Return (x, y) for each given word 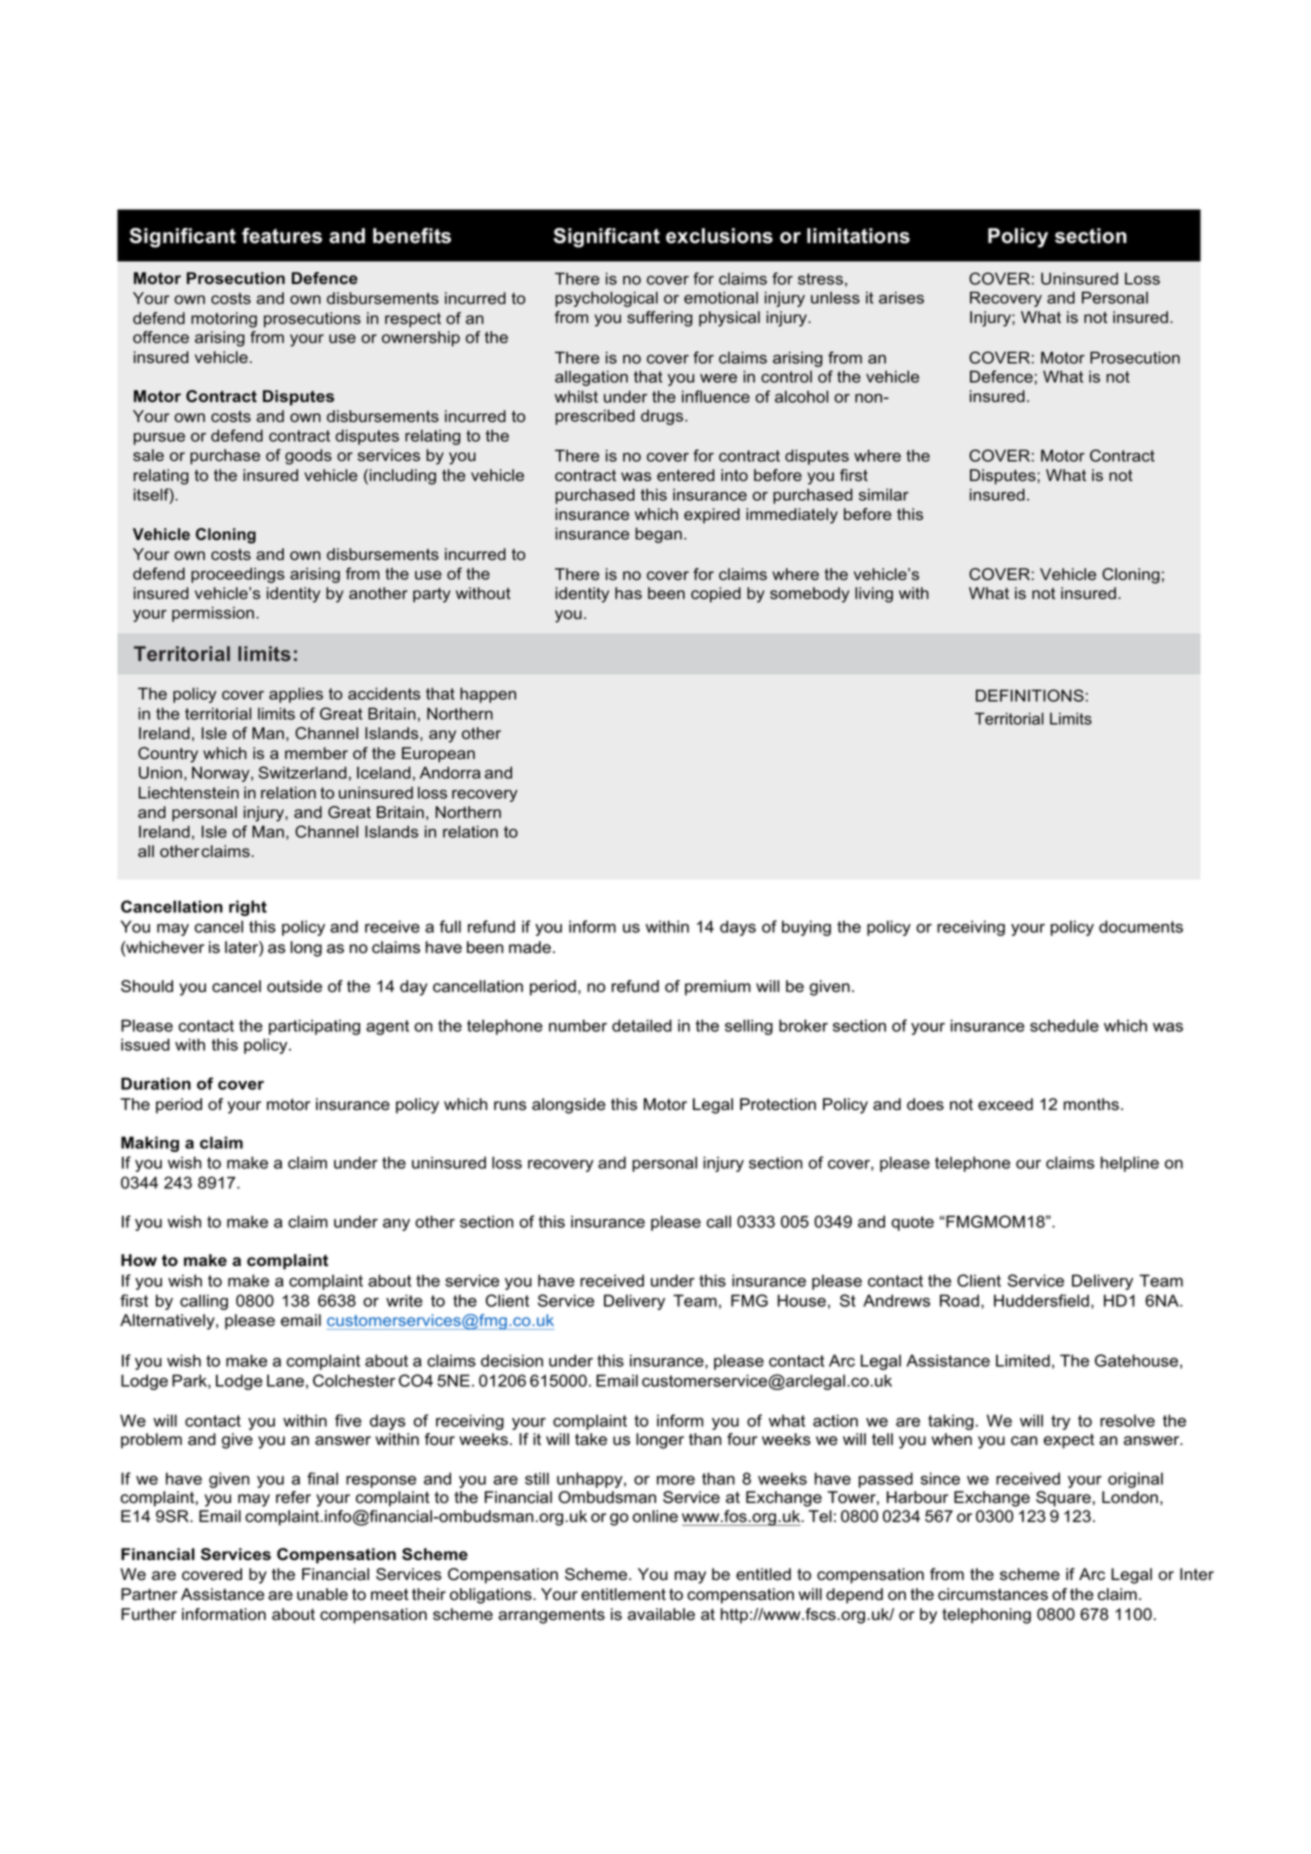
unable (322, 1594)
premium (718, 988)
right (248, 908)
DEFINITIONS (1030, 695)
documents (1141, 926)
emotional (721, 297)
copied (716, 595)
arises (901, 297)
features (282, 236)
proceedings (238, 575)
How (139, 1260)
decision (512, 1360)
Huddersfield (1041, 1300)
